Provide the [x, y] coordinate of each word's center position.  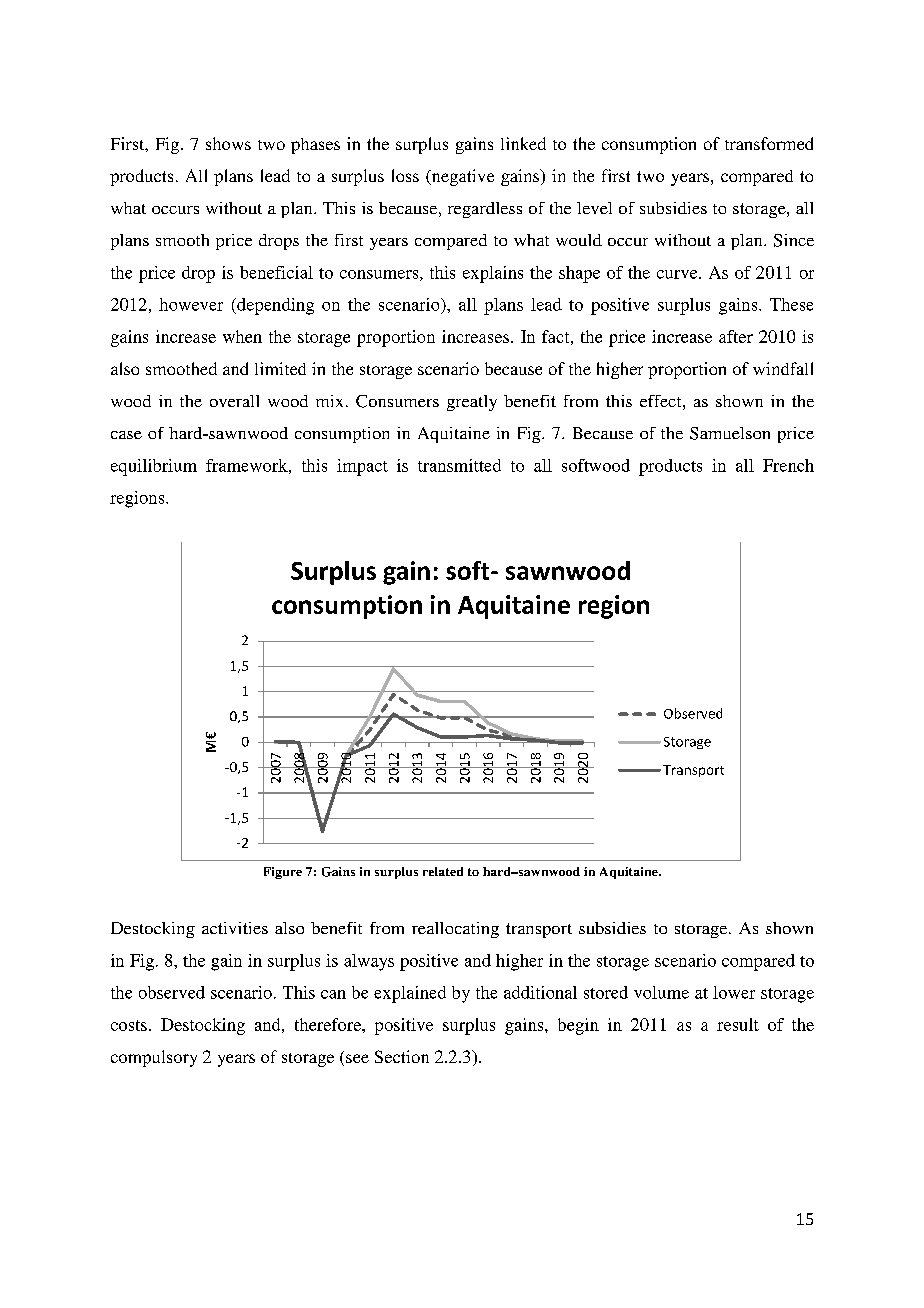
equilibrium [154, 467]
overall [234, 401]
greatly [472, 403]
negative [461, 177]
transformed [769, 143]
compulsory [154, 1058]
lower [734, 992]
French [788, 465]
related [443, 871]
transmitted [459, 465]
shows [228, 143]
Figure [283, 873]
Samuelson [730, 433]
